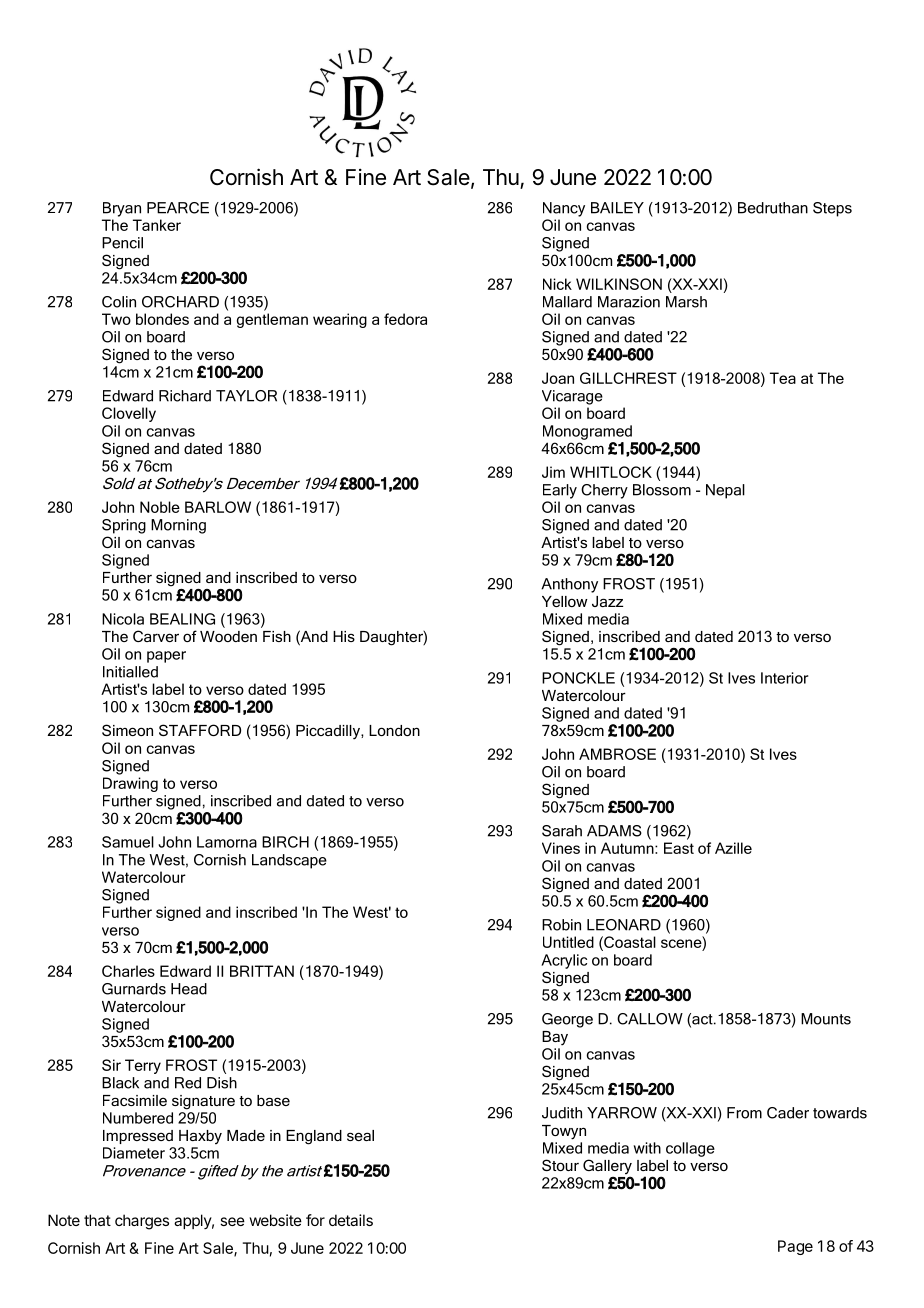 The width and height of the image is (924, 1308). I want to click on Acrylic, so click(564, 961).
